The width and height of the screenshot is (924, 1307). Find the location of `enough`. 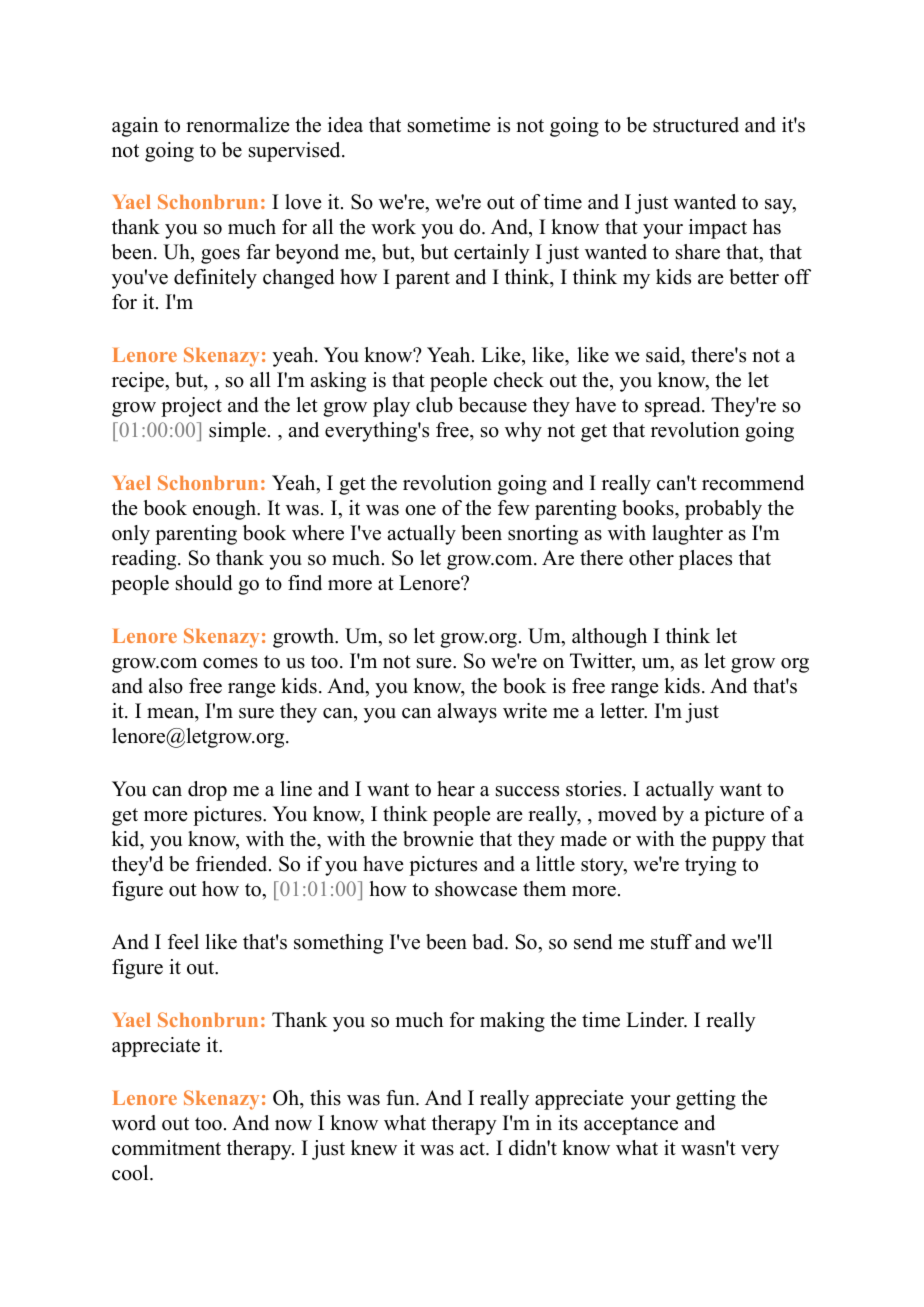

enough is located at coordinates (226, 510).
